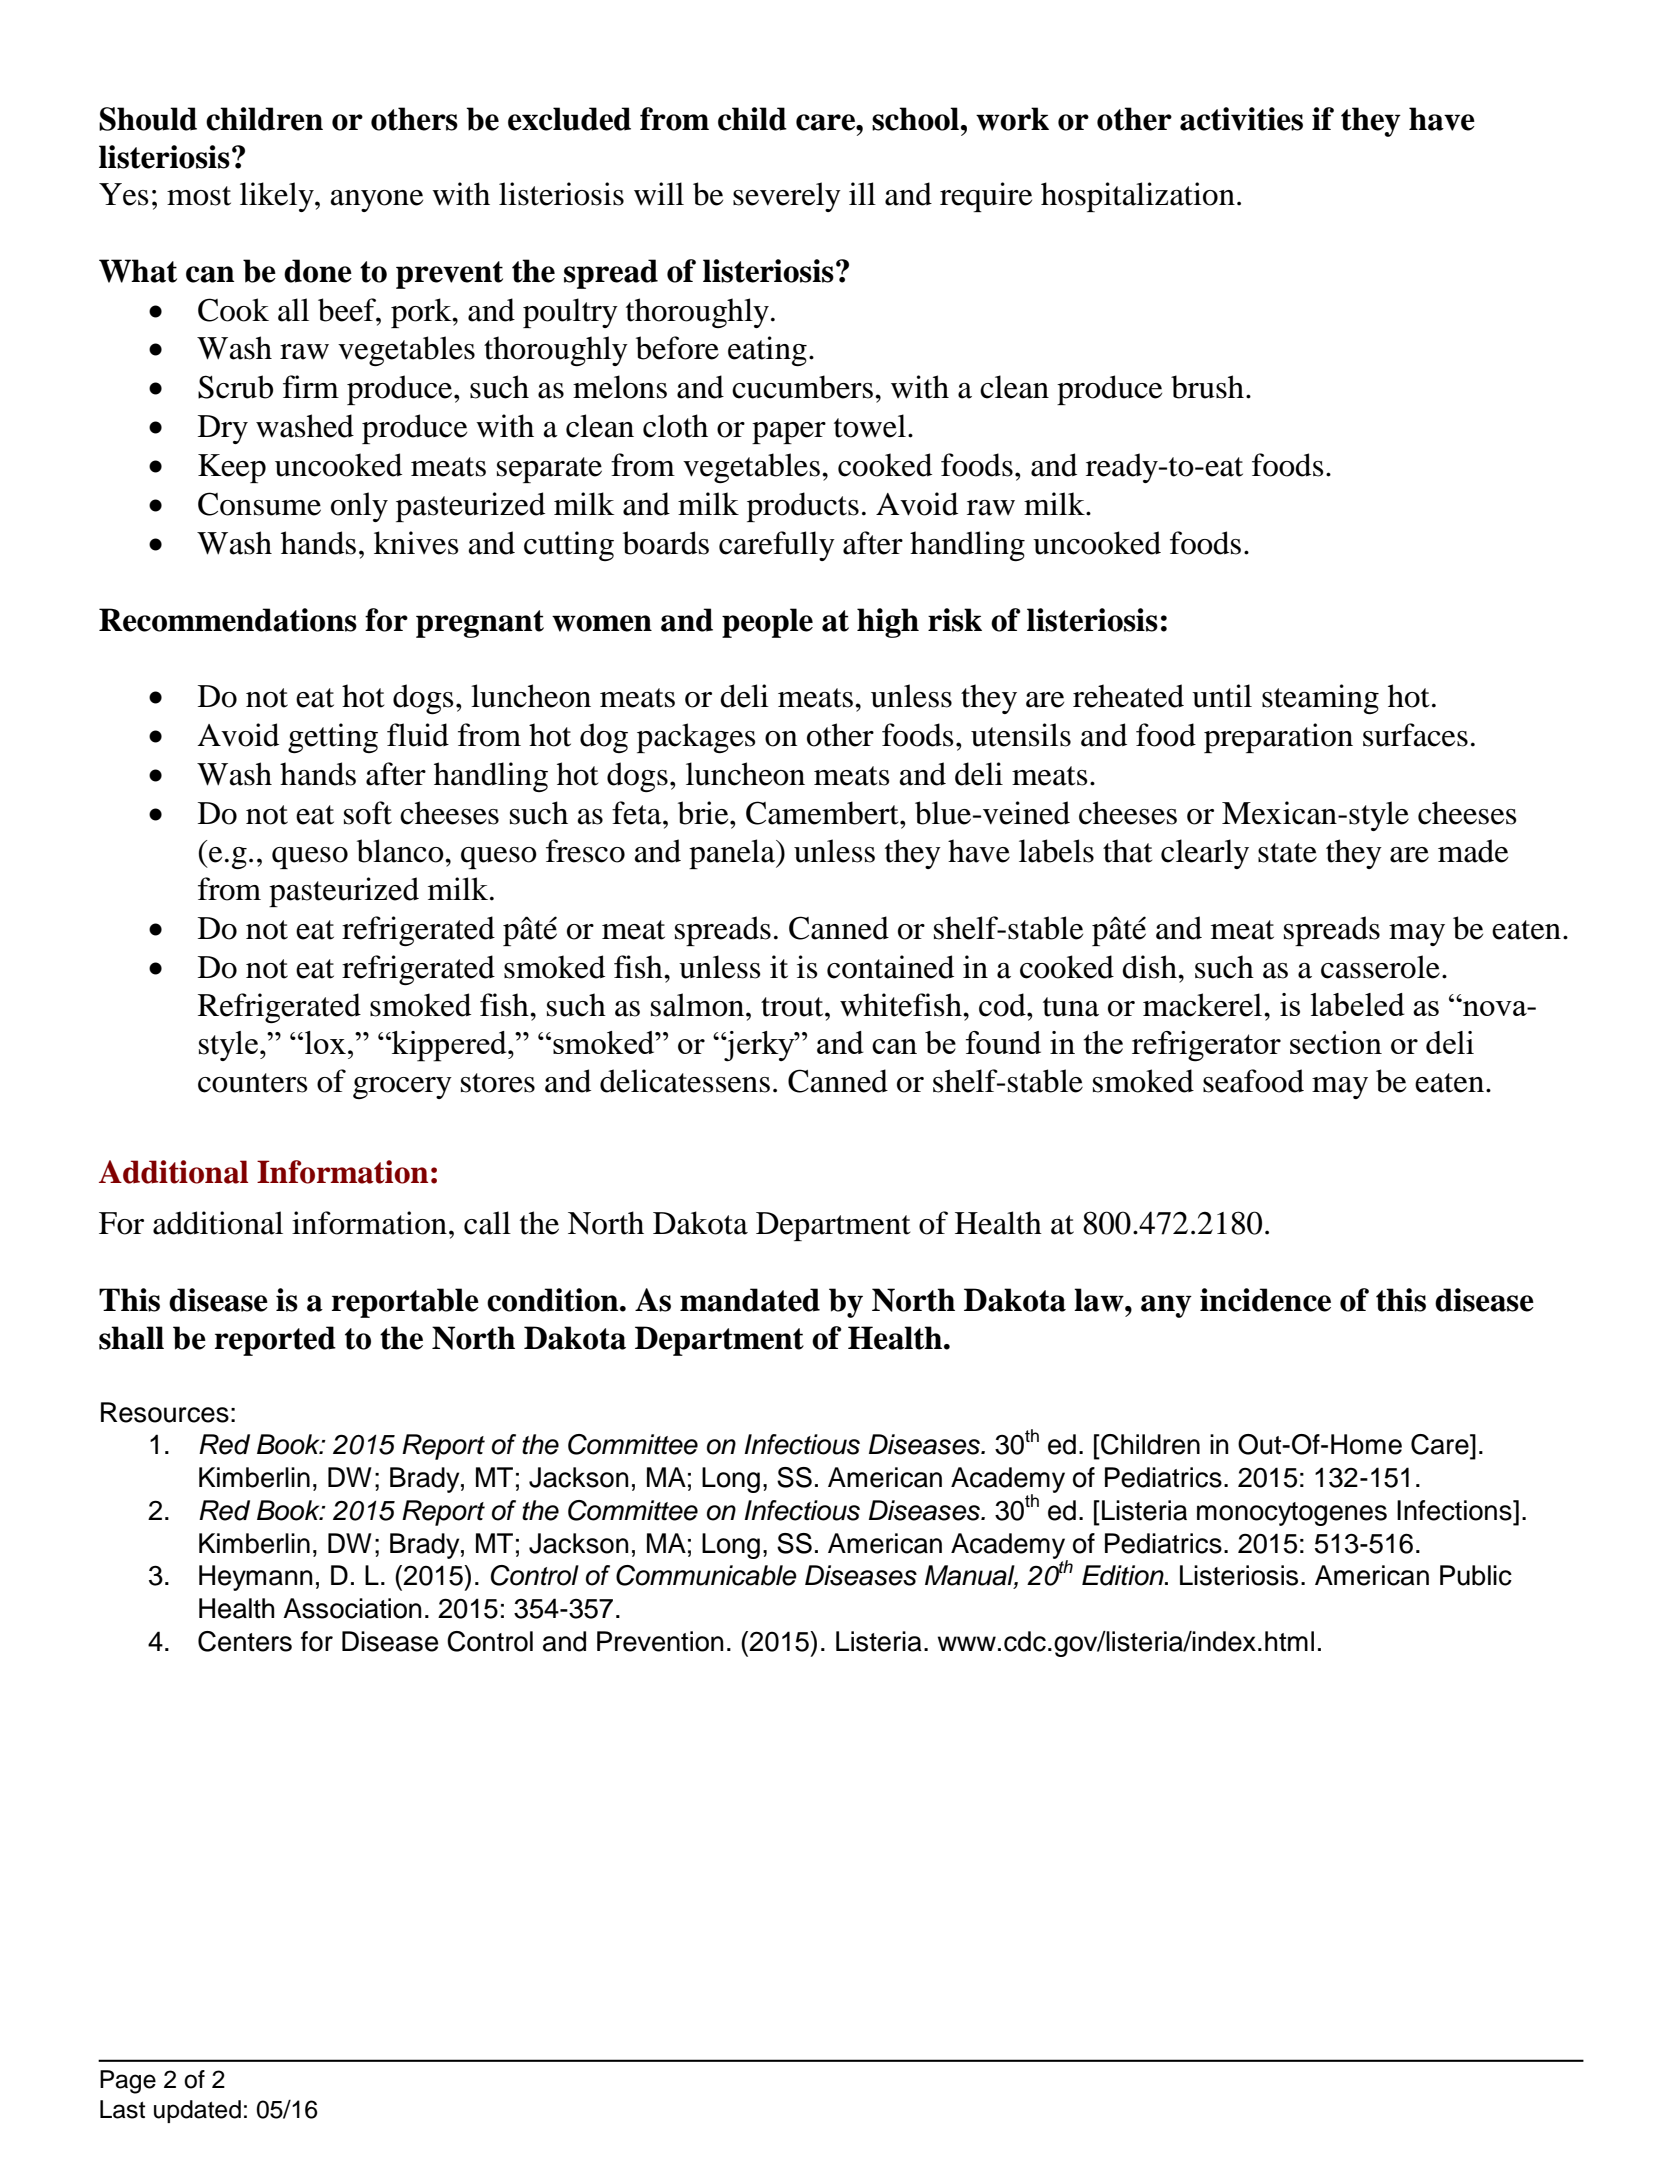  I want to click on Camembert, so click(823, 813).
